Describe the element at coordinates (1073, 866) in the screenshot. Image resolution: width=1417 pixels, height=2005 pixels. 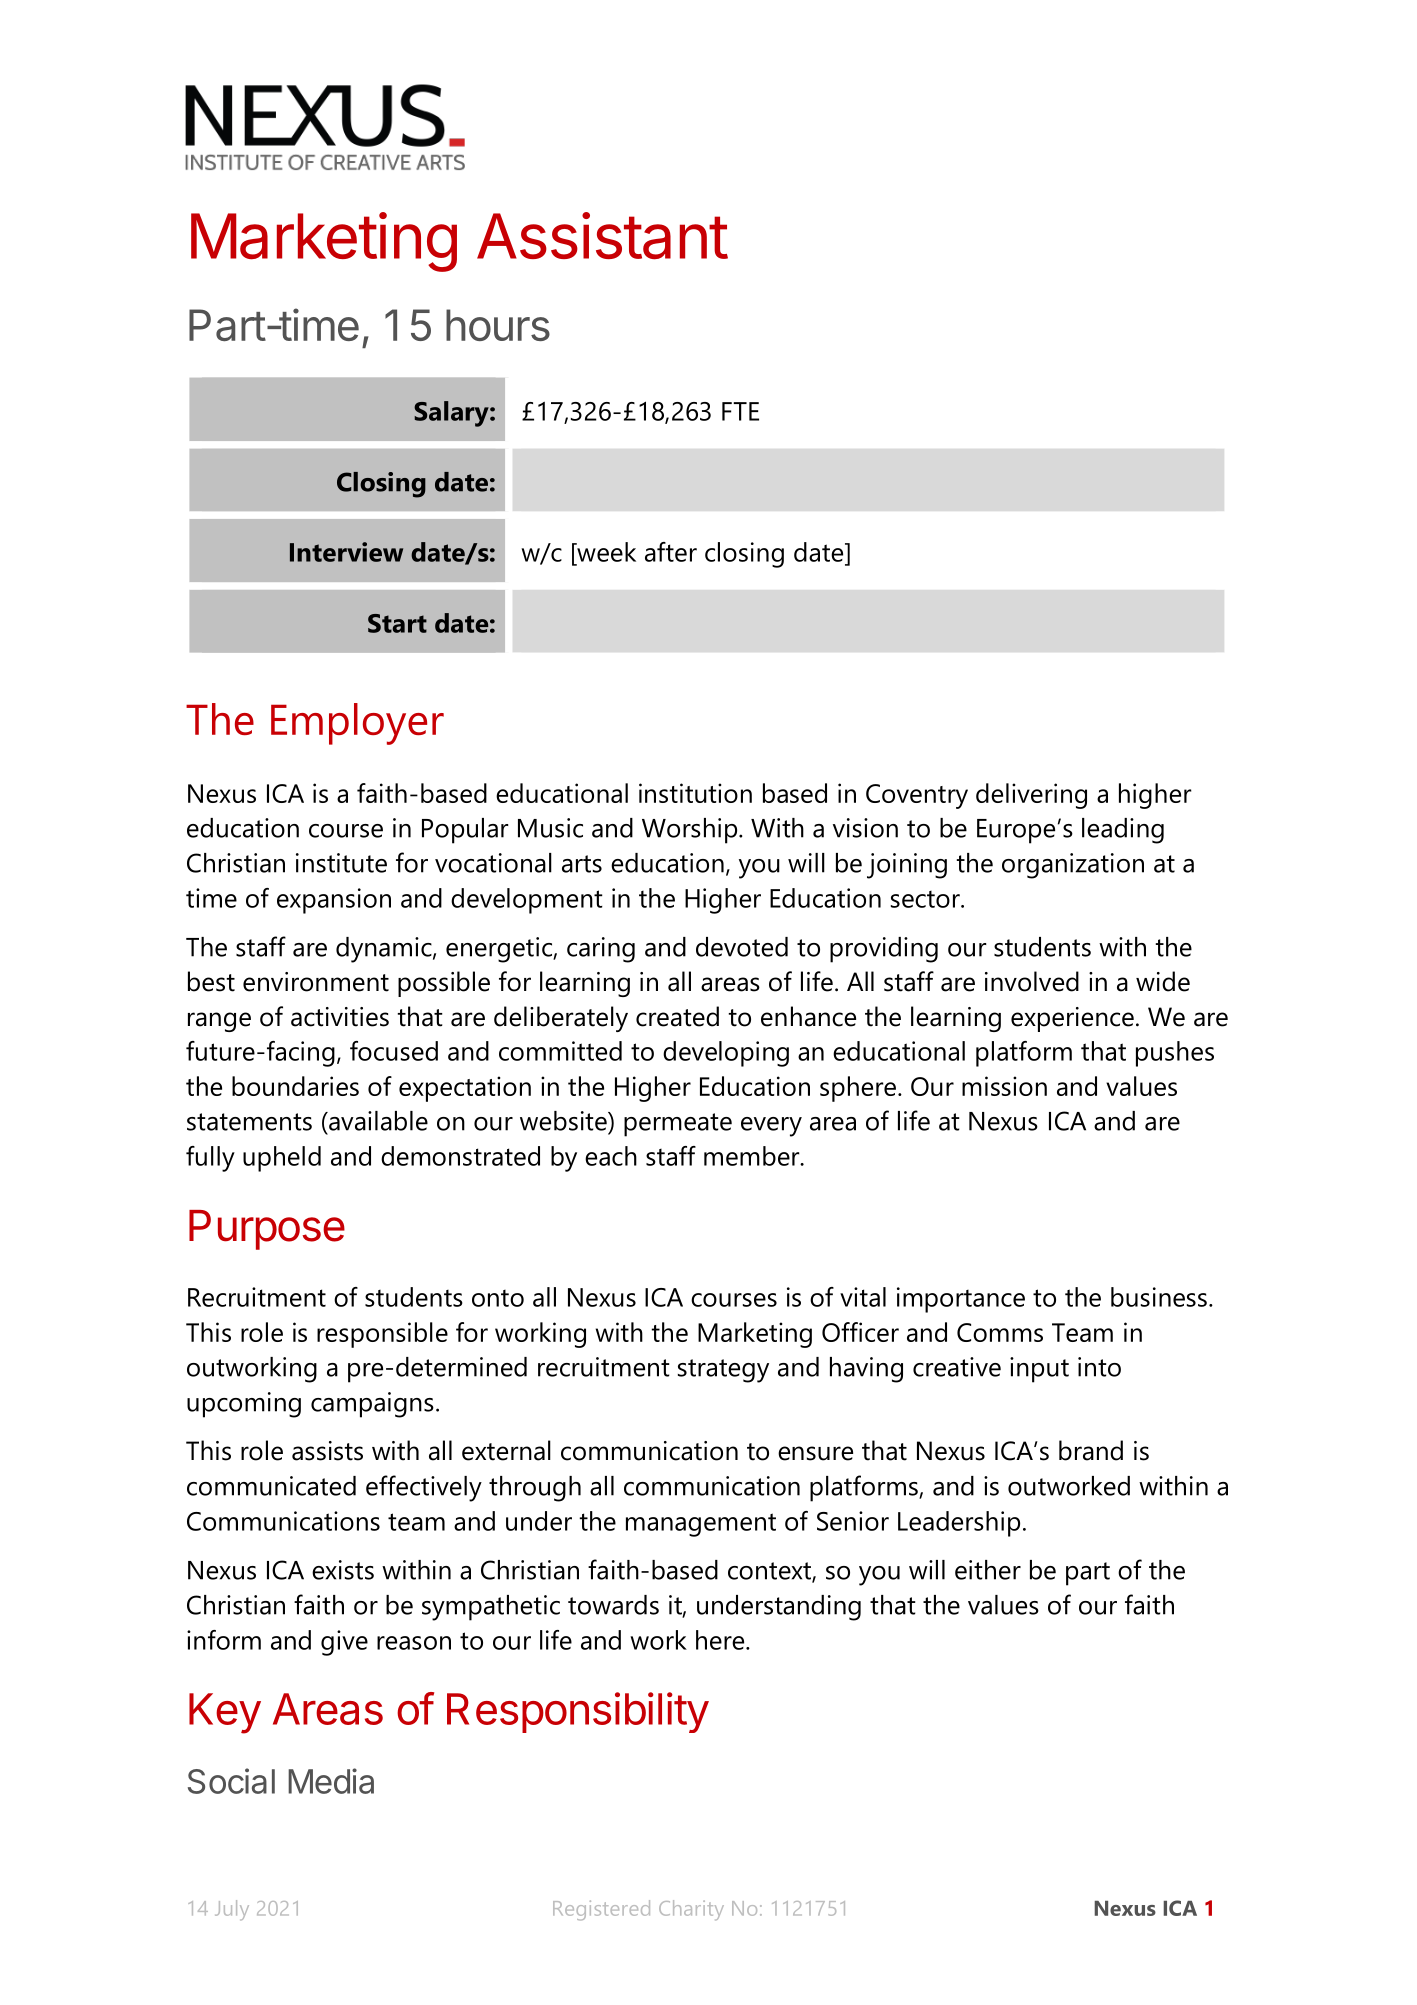
I see `organization` at that location.
